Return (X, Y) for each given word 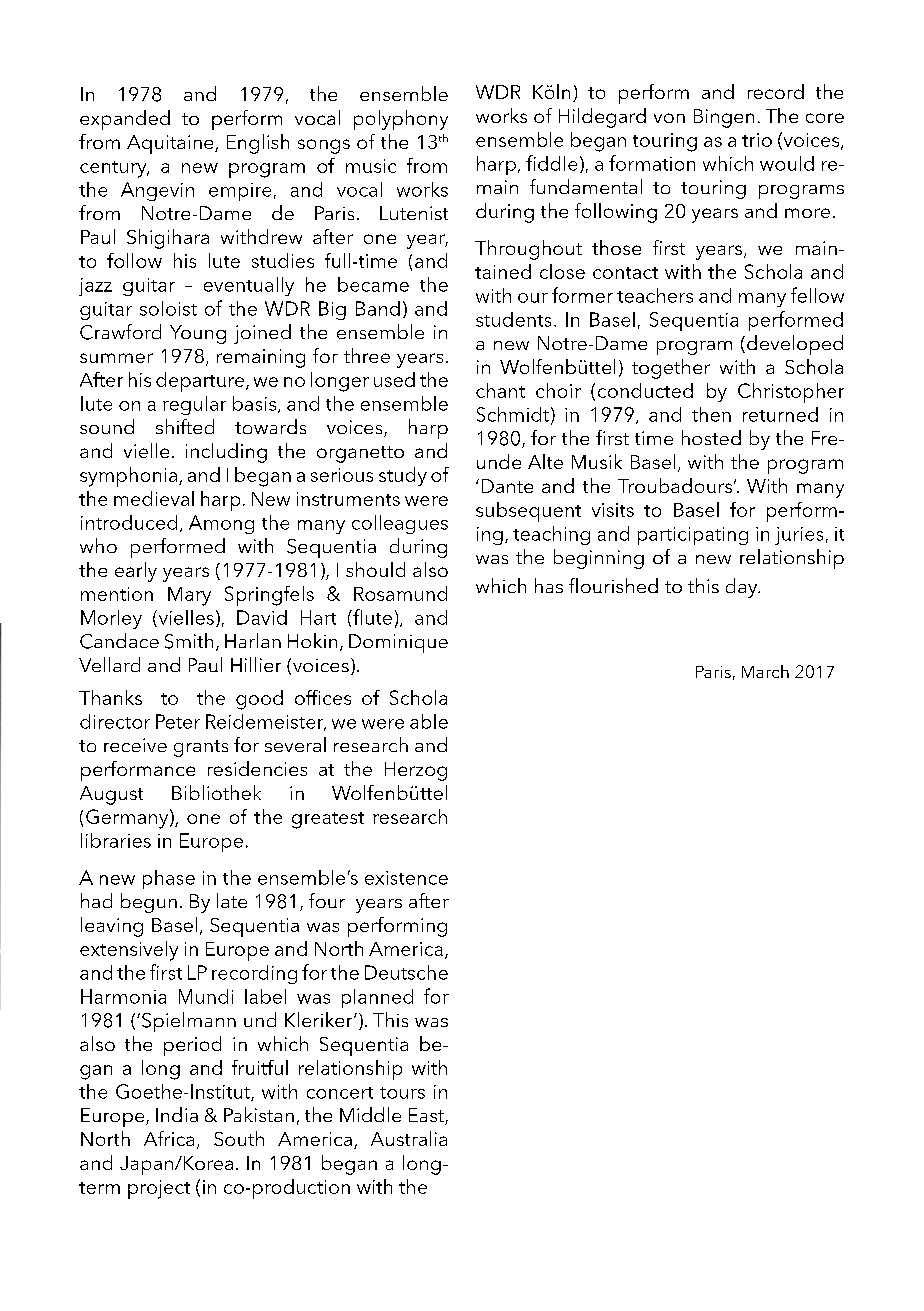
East (427, 1116)
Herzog (416, 771)
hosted (711, 437)
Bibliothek (216, 792)
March (765, 671)
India (177, 1114)
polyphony (401, 120)
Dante (507, 486)
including (226, 453)
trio (757, 140)
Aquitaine (171, 144)
